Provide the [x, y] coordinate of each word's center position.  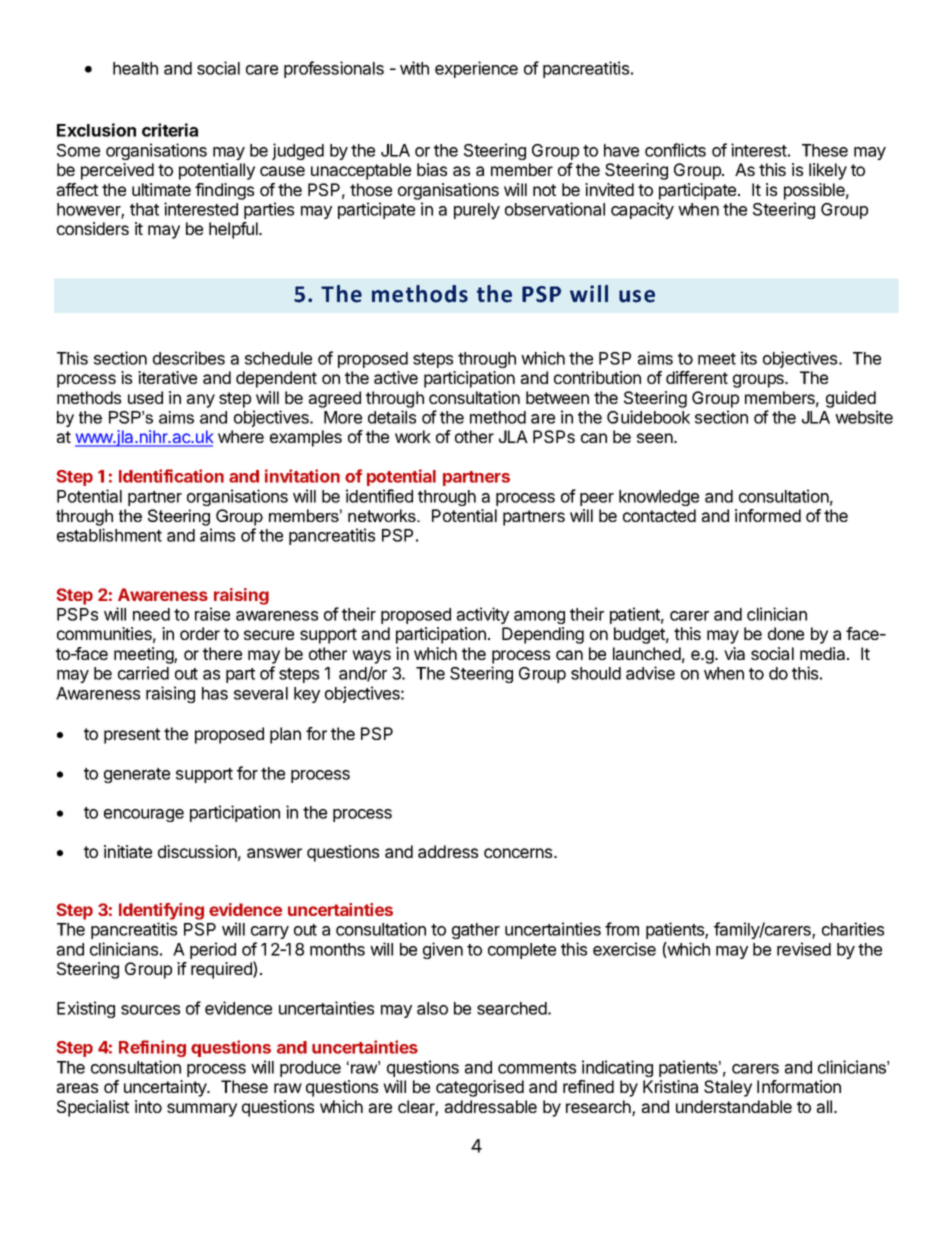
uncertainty [166, 1088]
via [734, 653]
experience [476, 69]
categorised [480, 1088]
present [132, 736]
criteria [170, 130]
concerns [519, 853]
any [201, 401]
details [392, 417]
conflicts [675, 150]
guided [851, 399]
